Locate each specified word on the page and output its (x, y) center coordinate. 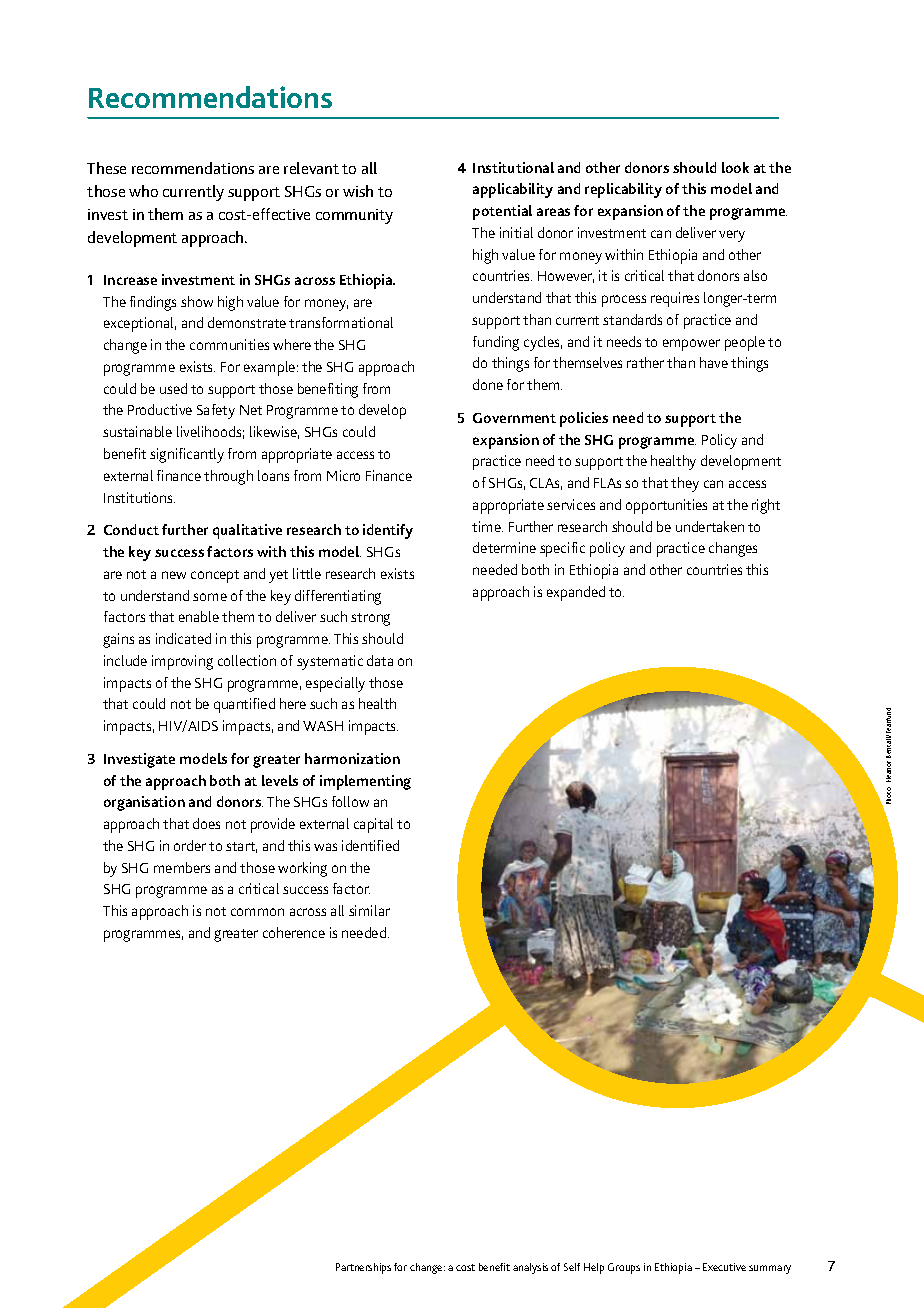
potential (502, 212)
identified (370, 845)
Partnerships (363, 1268)
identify (388, 531)
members (182, 867)
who (143, 191)
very (732, 236)
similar (369, 910)
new (174, 575)
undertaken (710, 526)
